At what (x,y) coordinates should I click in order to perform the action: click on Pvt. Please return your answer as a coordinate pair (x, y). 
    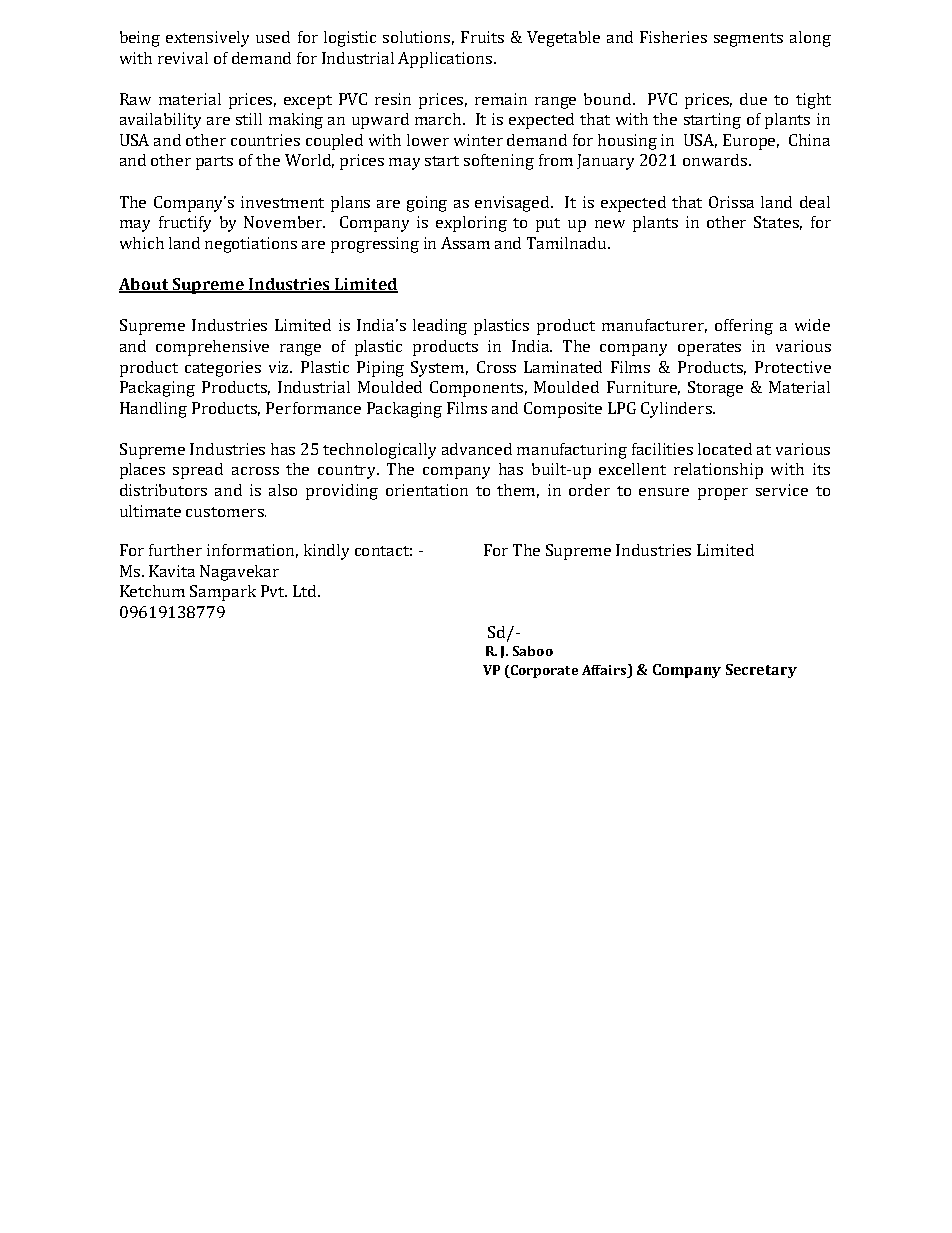
    Looking at the image, I should click on (274, 591).
